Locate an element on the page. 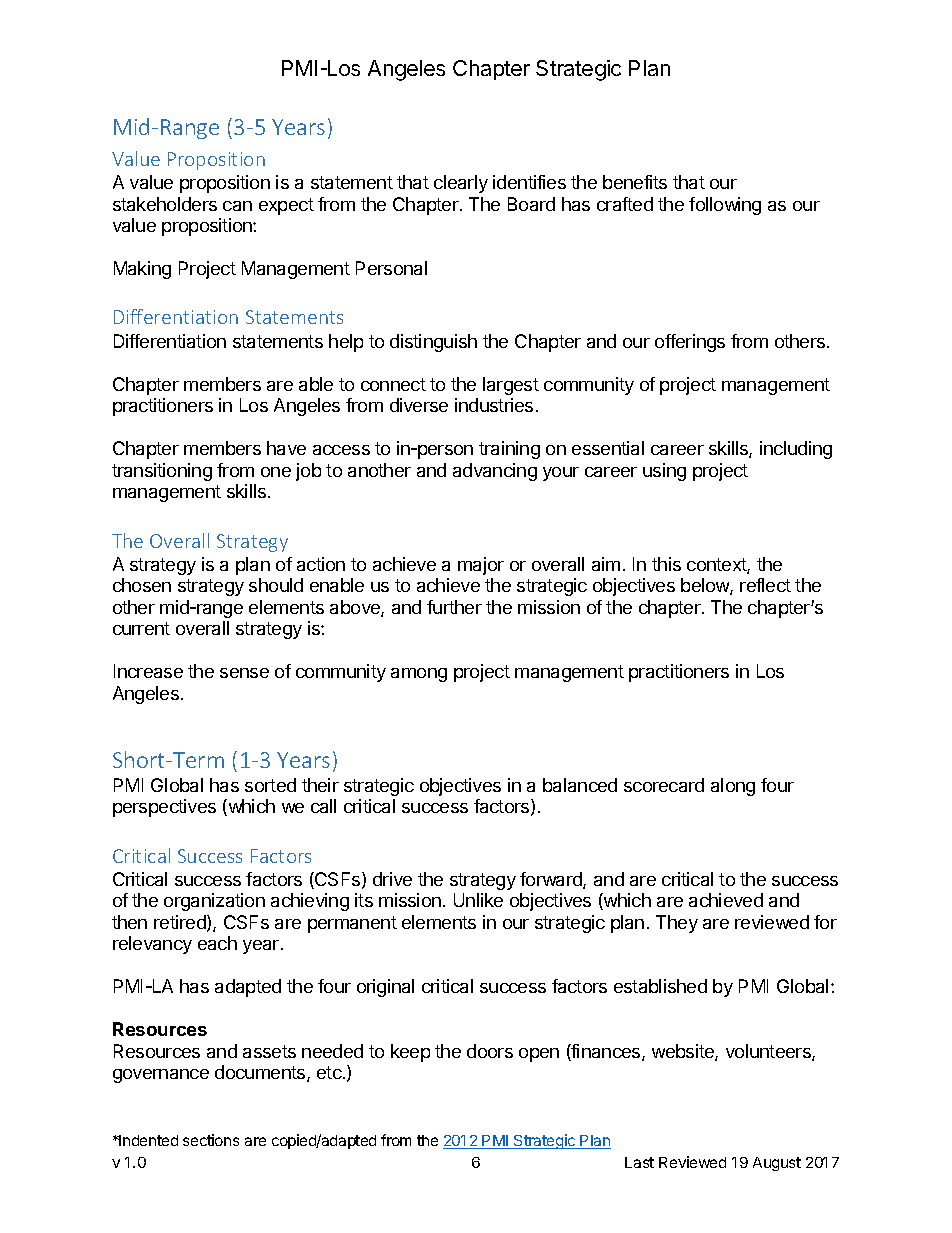 The height and width of the document is (1233, 952). clearly is located at coordinates (461, 184).
